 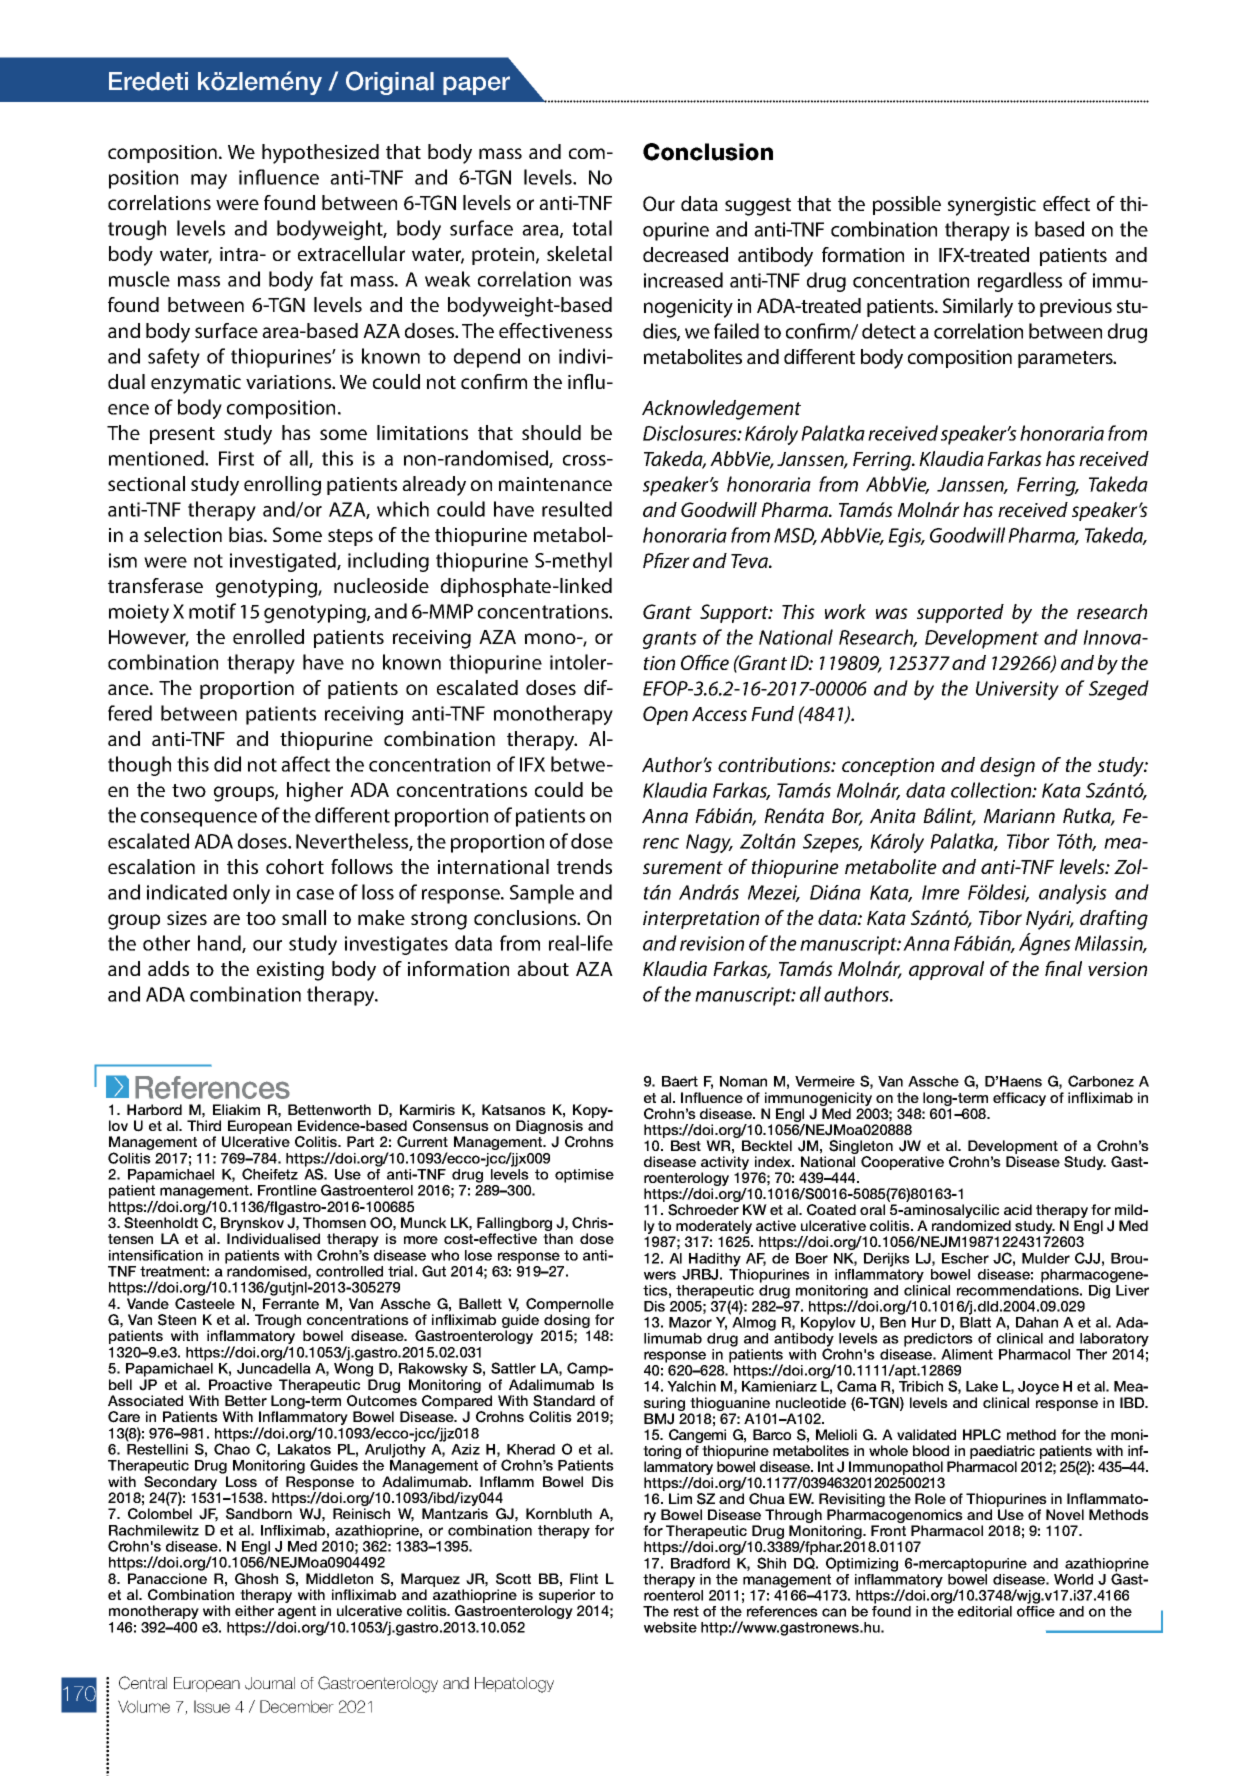 I want to click on synergistic, so click(x=992, y=206).
